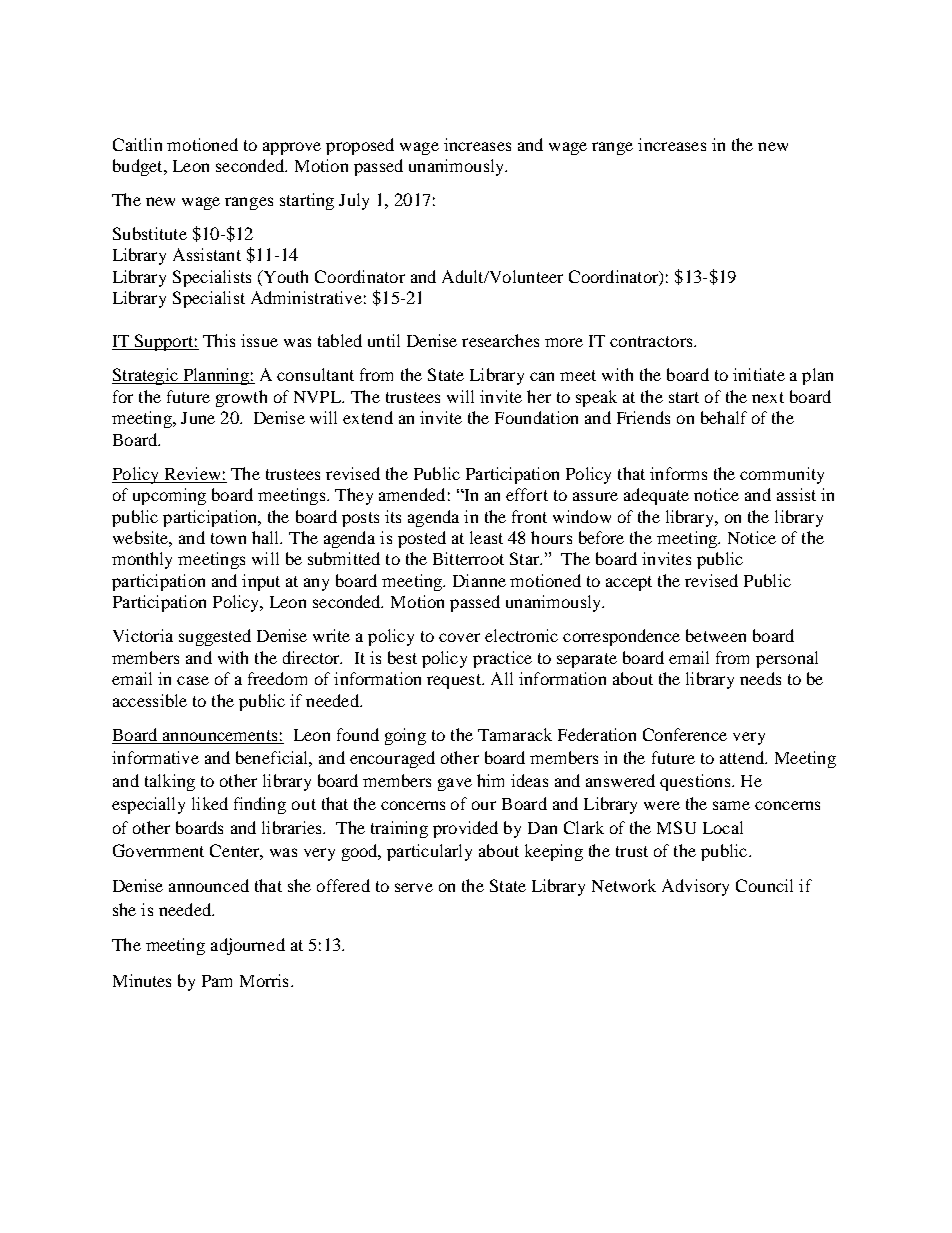 This document has height=1233, width=952. Describe the element at coordinates (414, 887) in the document. I see `serve` at that location.
